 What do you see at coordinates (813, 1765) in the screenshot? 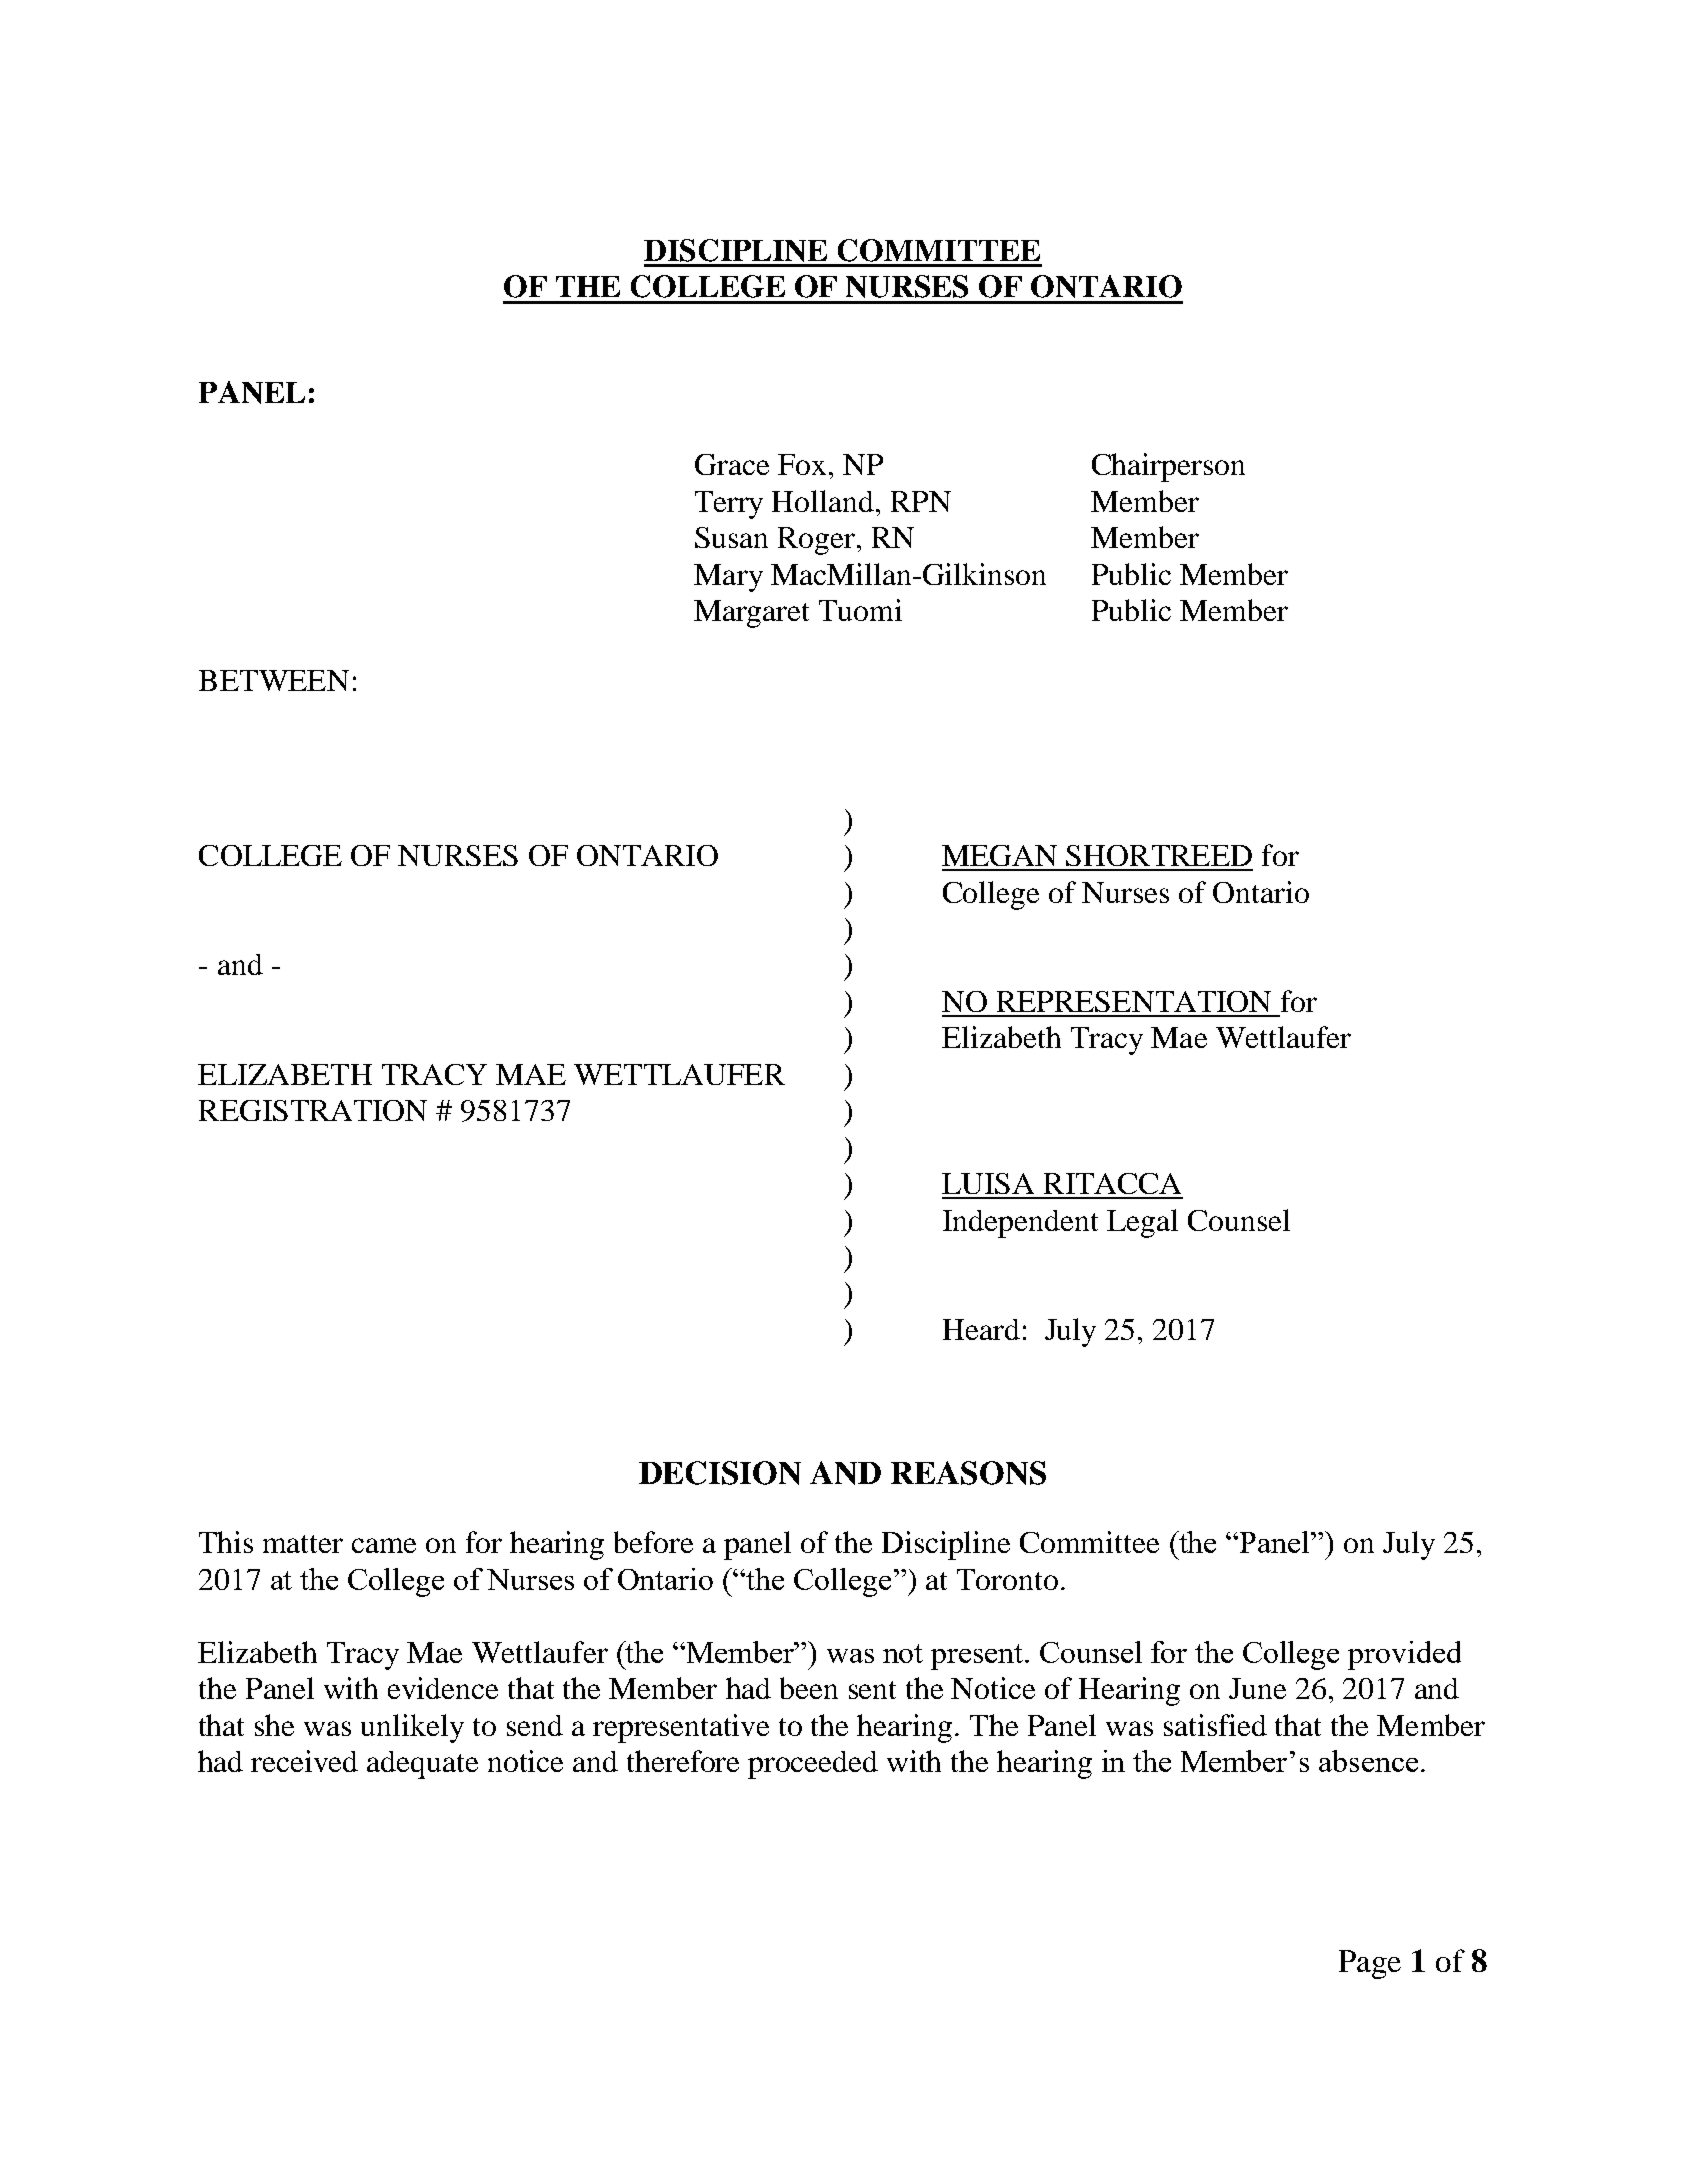
I see `proceeded` at bounding box center [813, 1765].
